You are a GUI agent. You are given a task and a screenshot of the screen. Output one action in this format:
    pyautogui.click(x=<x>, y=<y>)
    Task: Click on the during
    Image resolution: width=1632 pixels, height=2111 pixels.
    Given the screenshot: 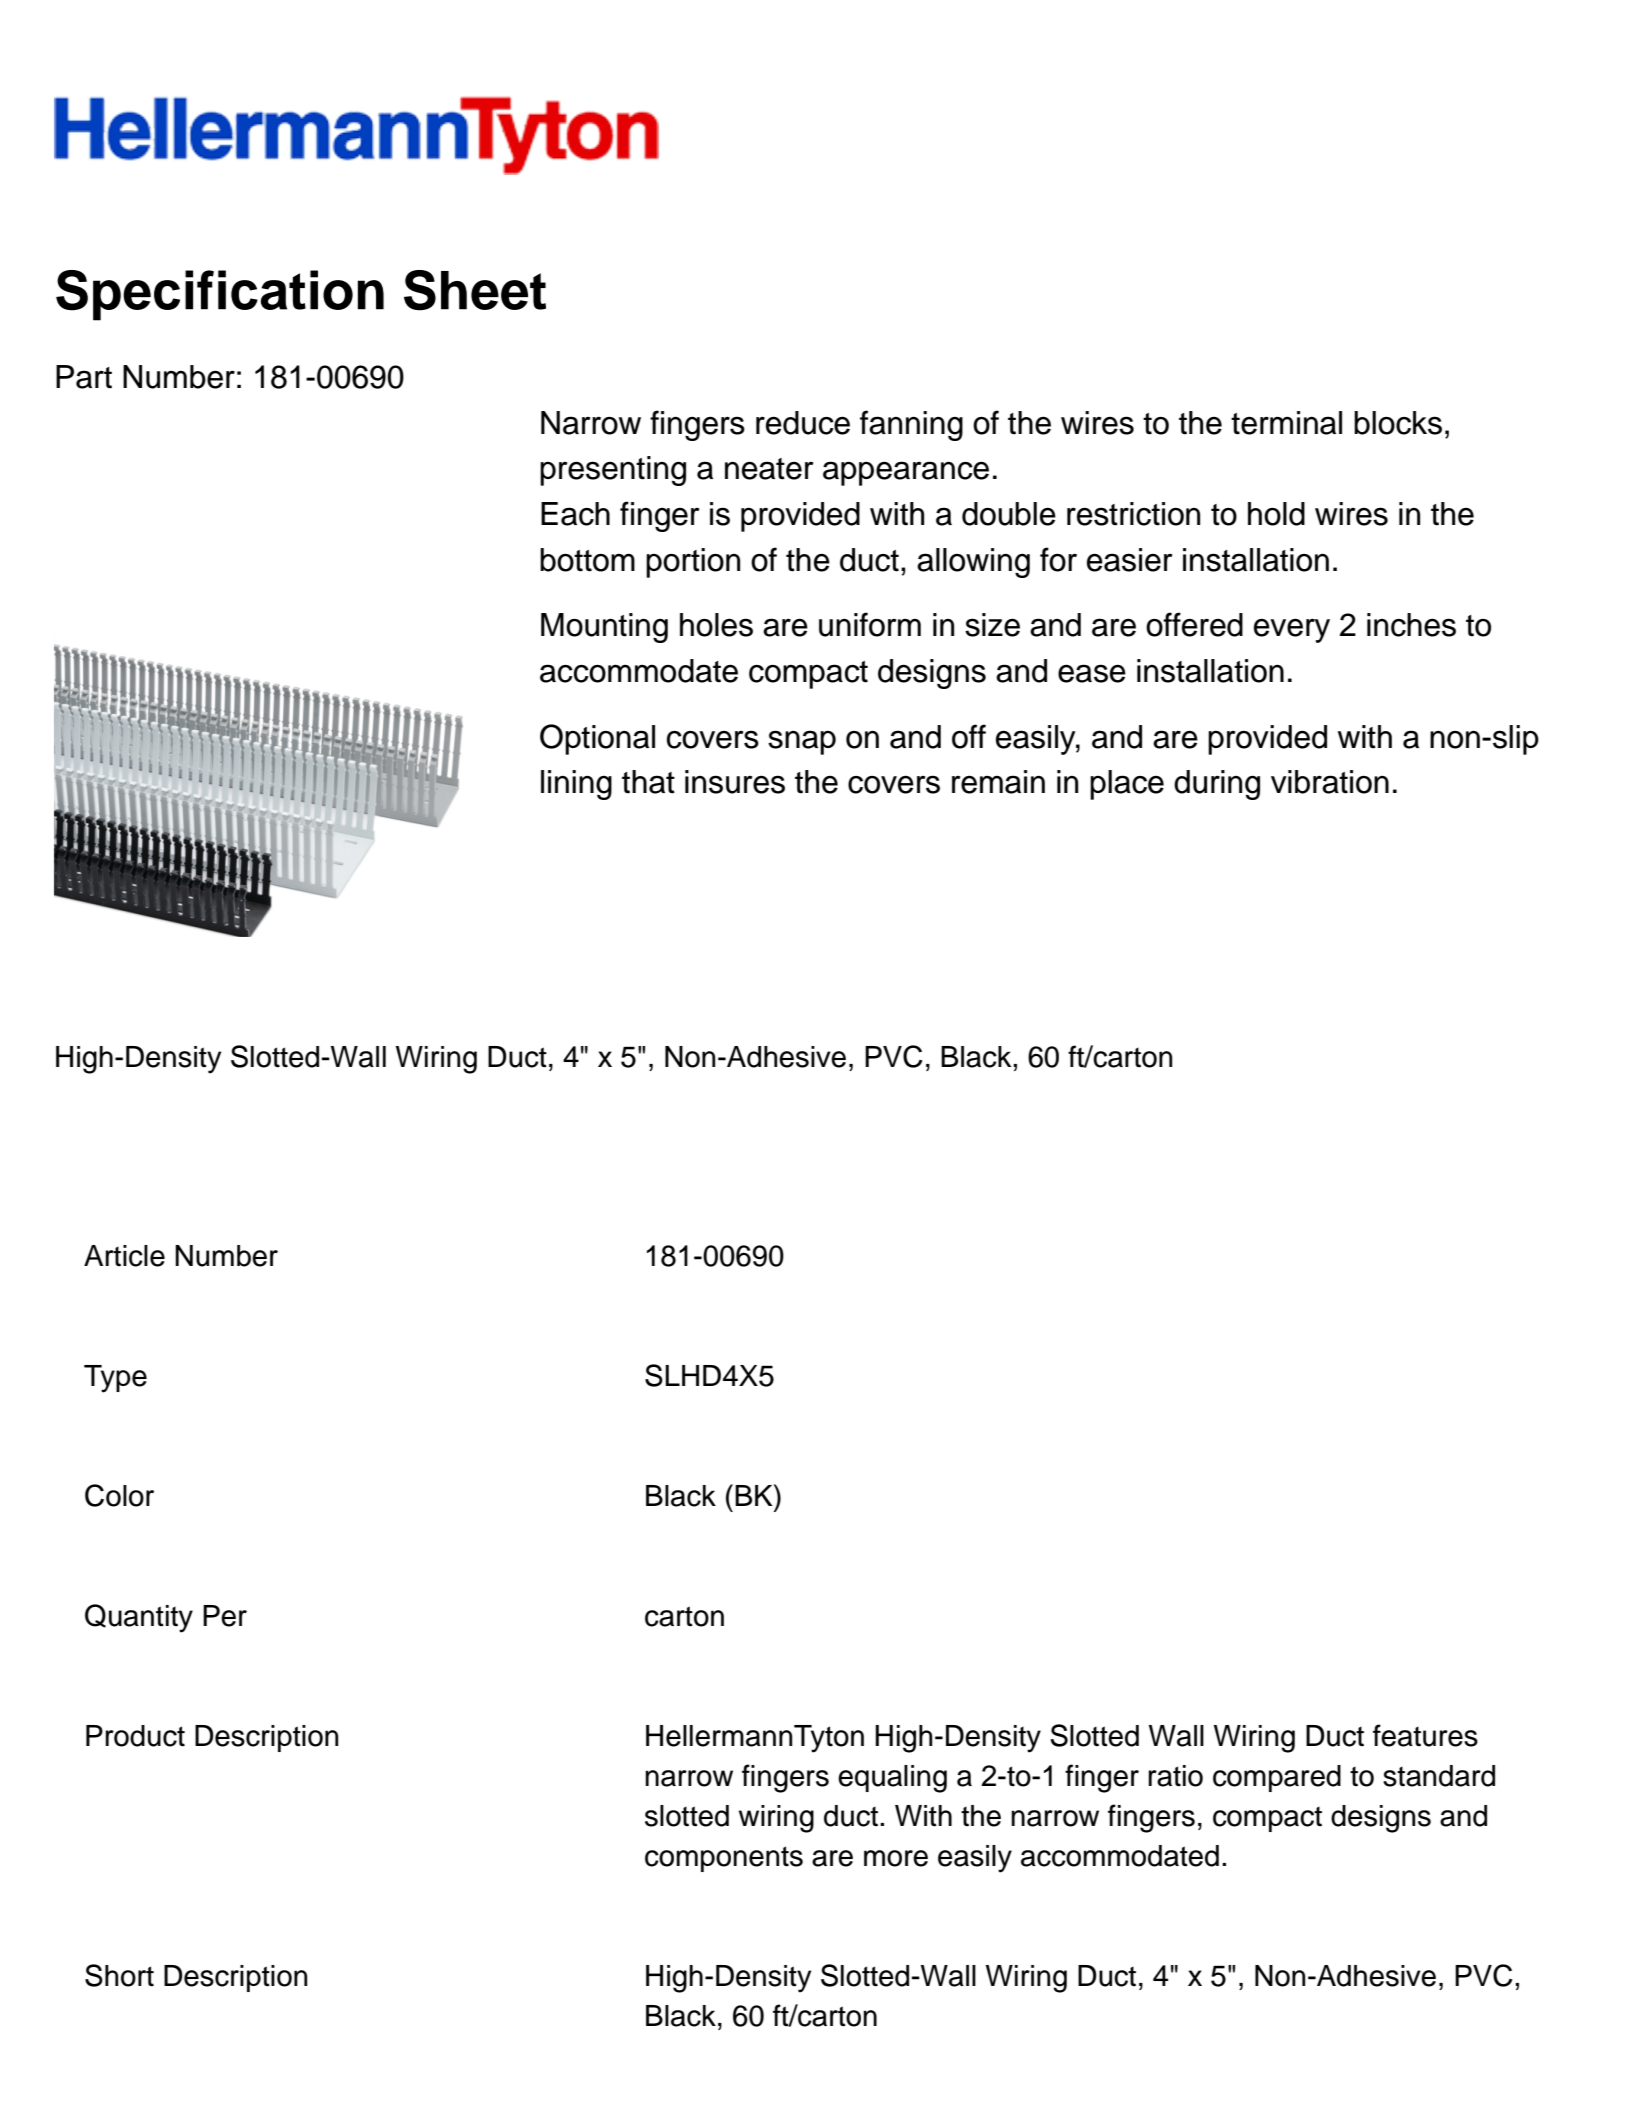 What is the action you would take?
    pyautogui.click(x=1217, y=785)
